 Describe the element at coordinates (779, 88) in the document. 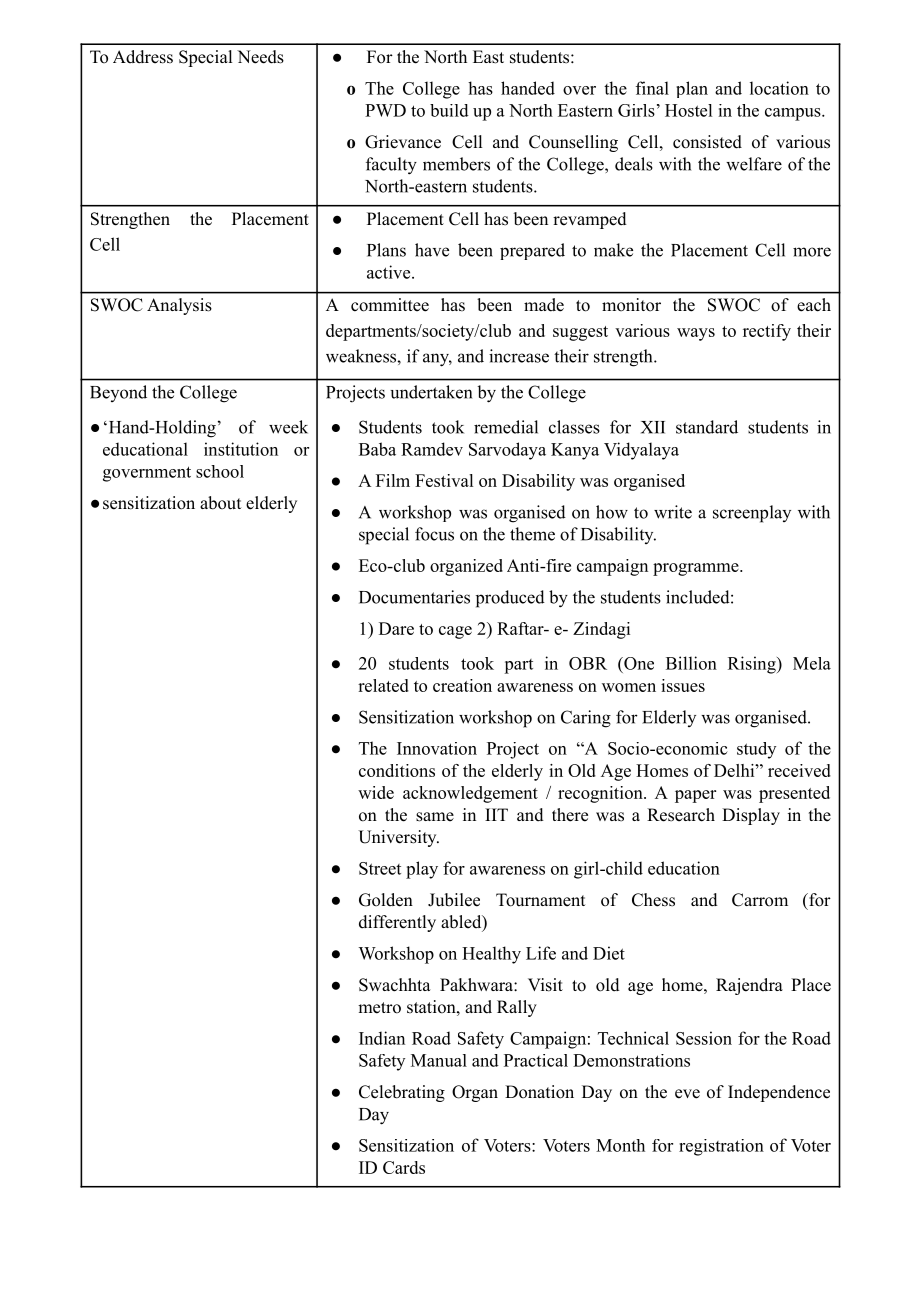

I see `location` at that location.
